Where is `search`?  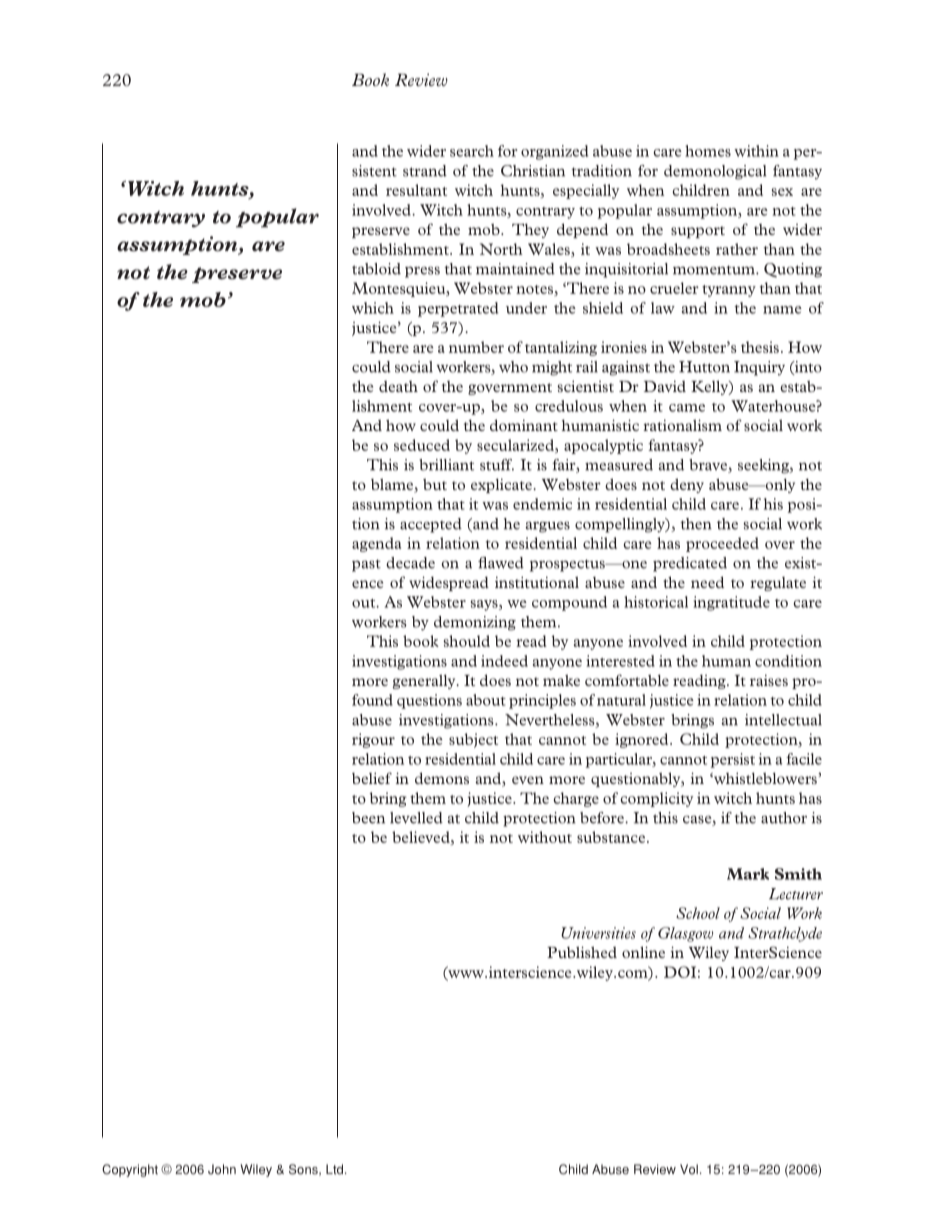 search is located at coordinates (472, 151).
